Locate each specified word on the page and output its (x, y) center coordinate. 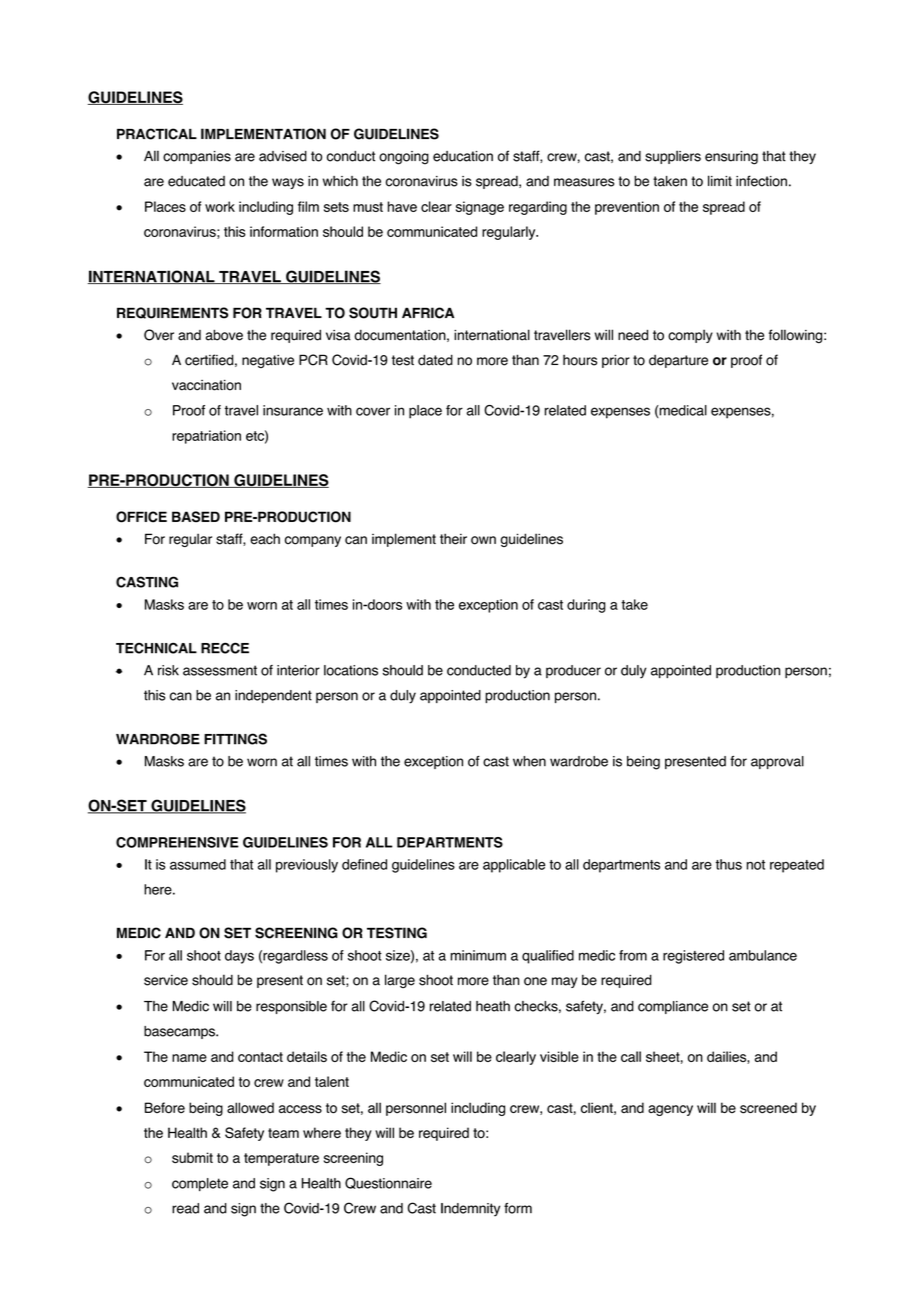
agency (670, 1110)
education (463, 156)
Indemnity (470, 1210)
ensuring (731, 158)
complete (200, 1184)
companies (197, 157)
